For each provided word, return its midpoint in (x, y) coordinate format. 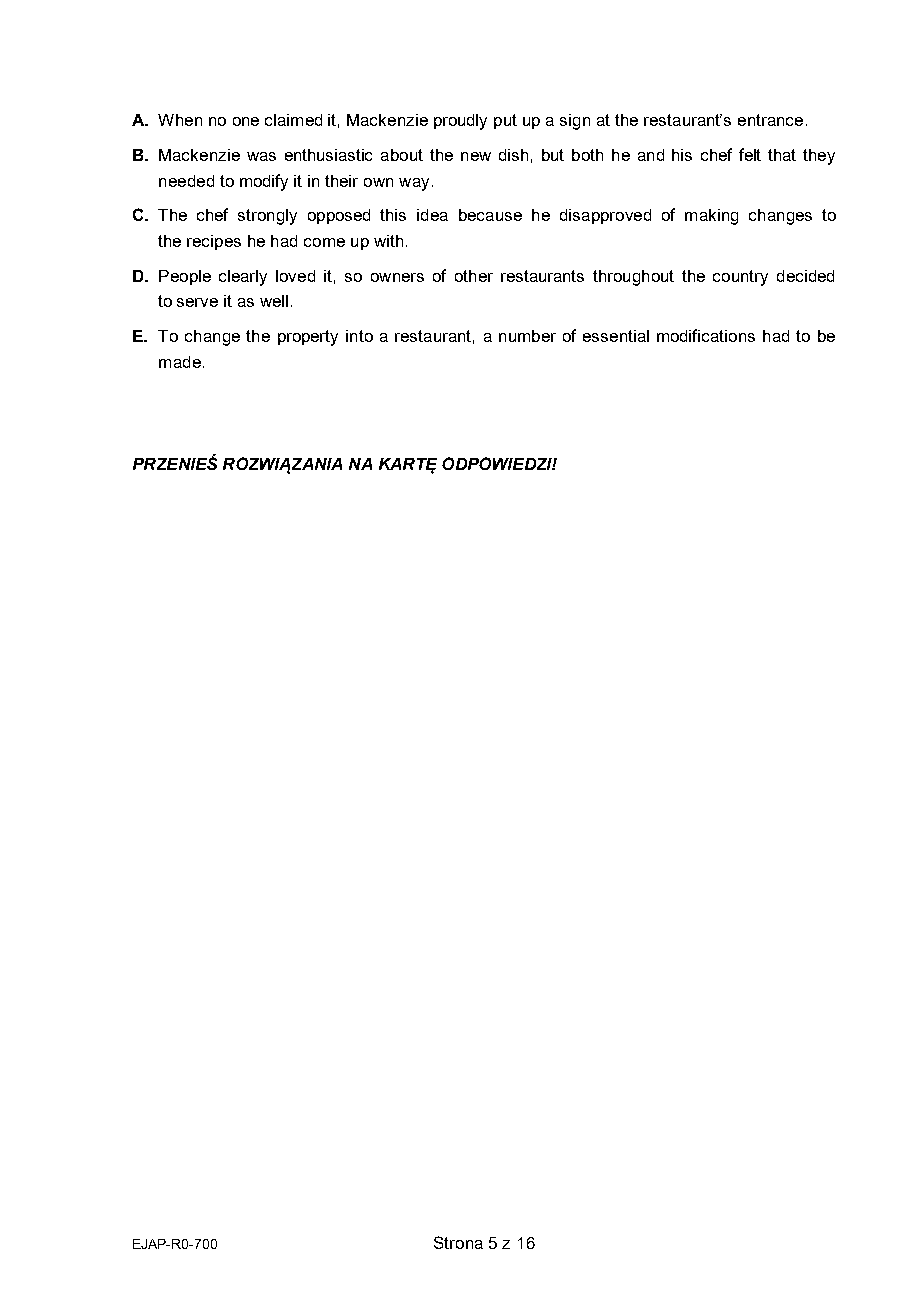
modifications (706, 335)
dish (513, 155)
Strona (458, 1242)
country (740, 278)
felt (750, 154)
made (180, 362)
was (261, 156)
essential (616, 336)
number (527, 336)
